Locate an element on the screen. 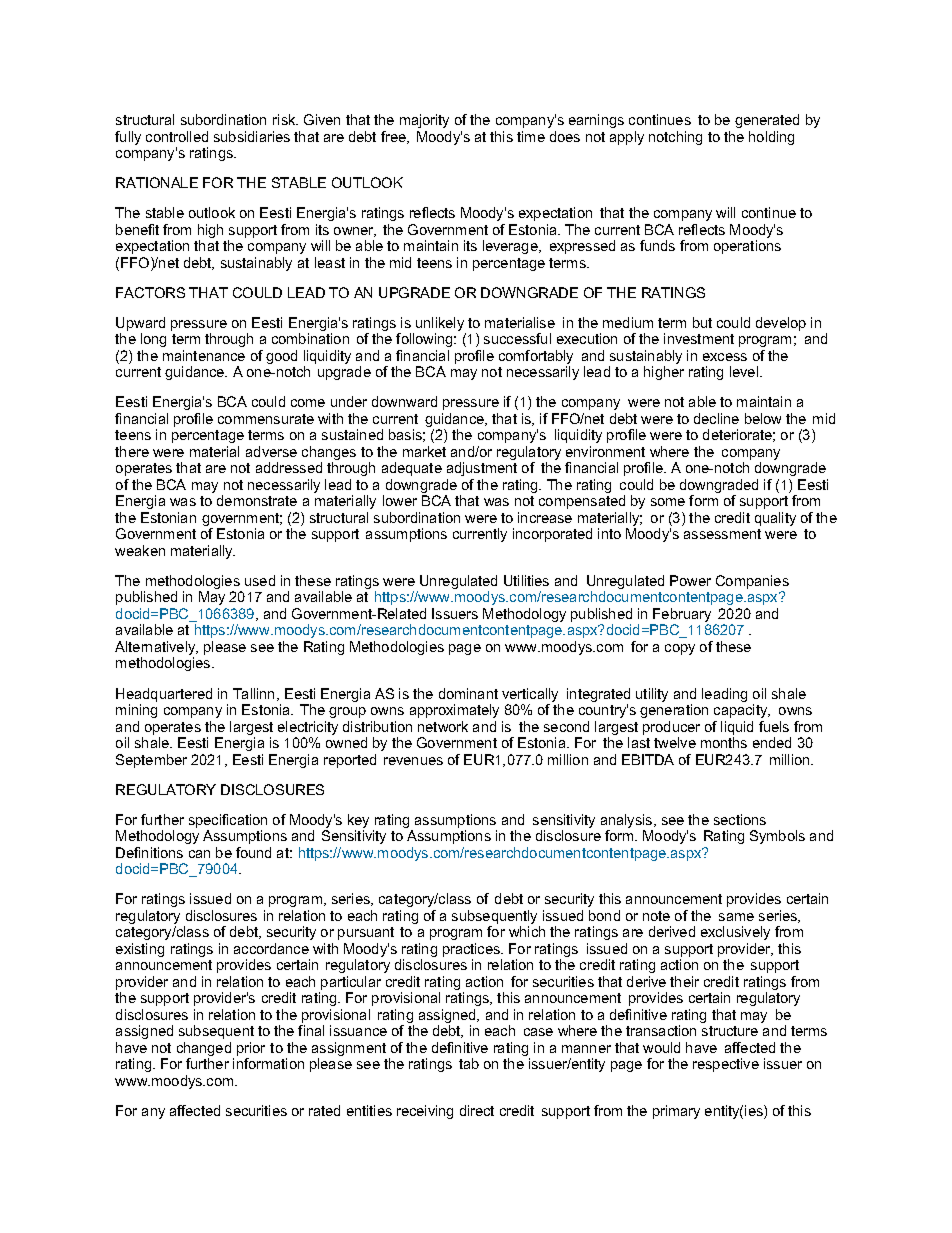  Utilities is located at coordinates (526, 580).
